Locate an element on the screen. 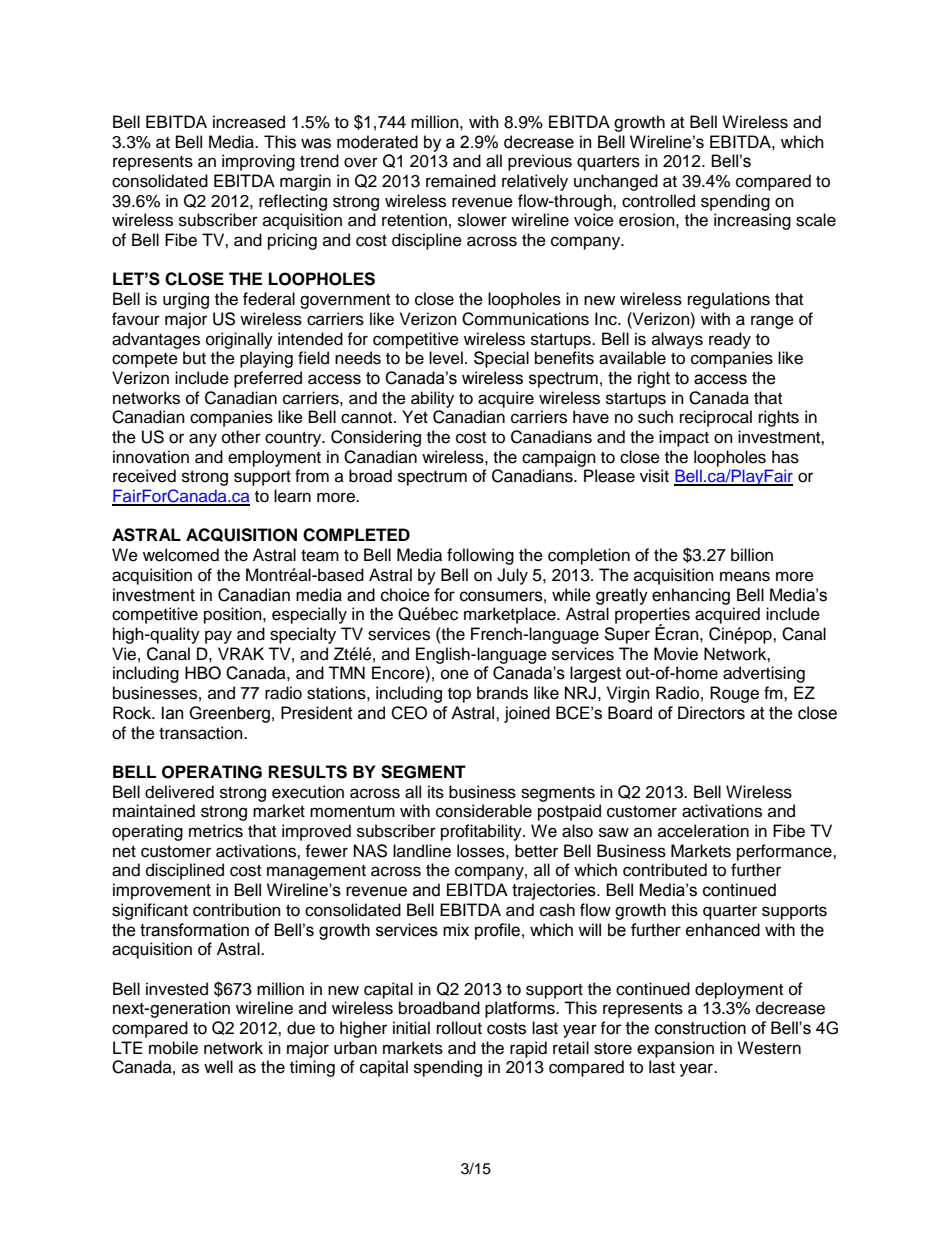  metrics is located at coordinates (216, 831).
